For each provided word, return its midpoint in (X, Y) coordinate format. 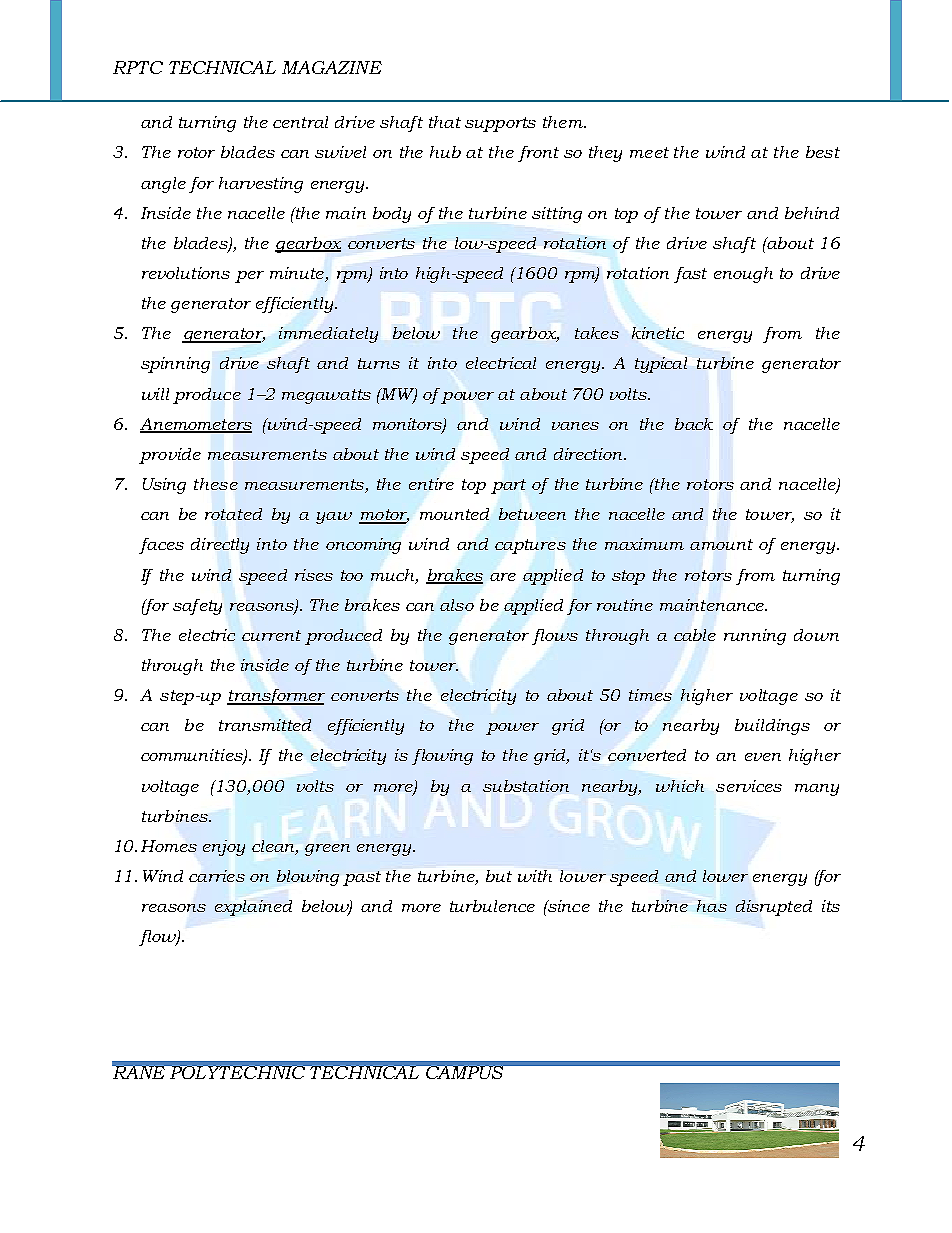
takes (597, 333)
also (457, 605)
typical (661, 365)
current (271, 635)
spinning (175, 365)
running (755, 637)
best (823, 152)
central (300, 122)
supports (500, 124)
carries (217, 876)
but (499, 876)
